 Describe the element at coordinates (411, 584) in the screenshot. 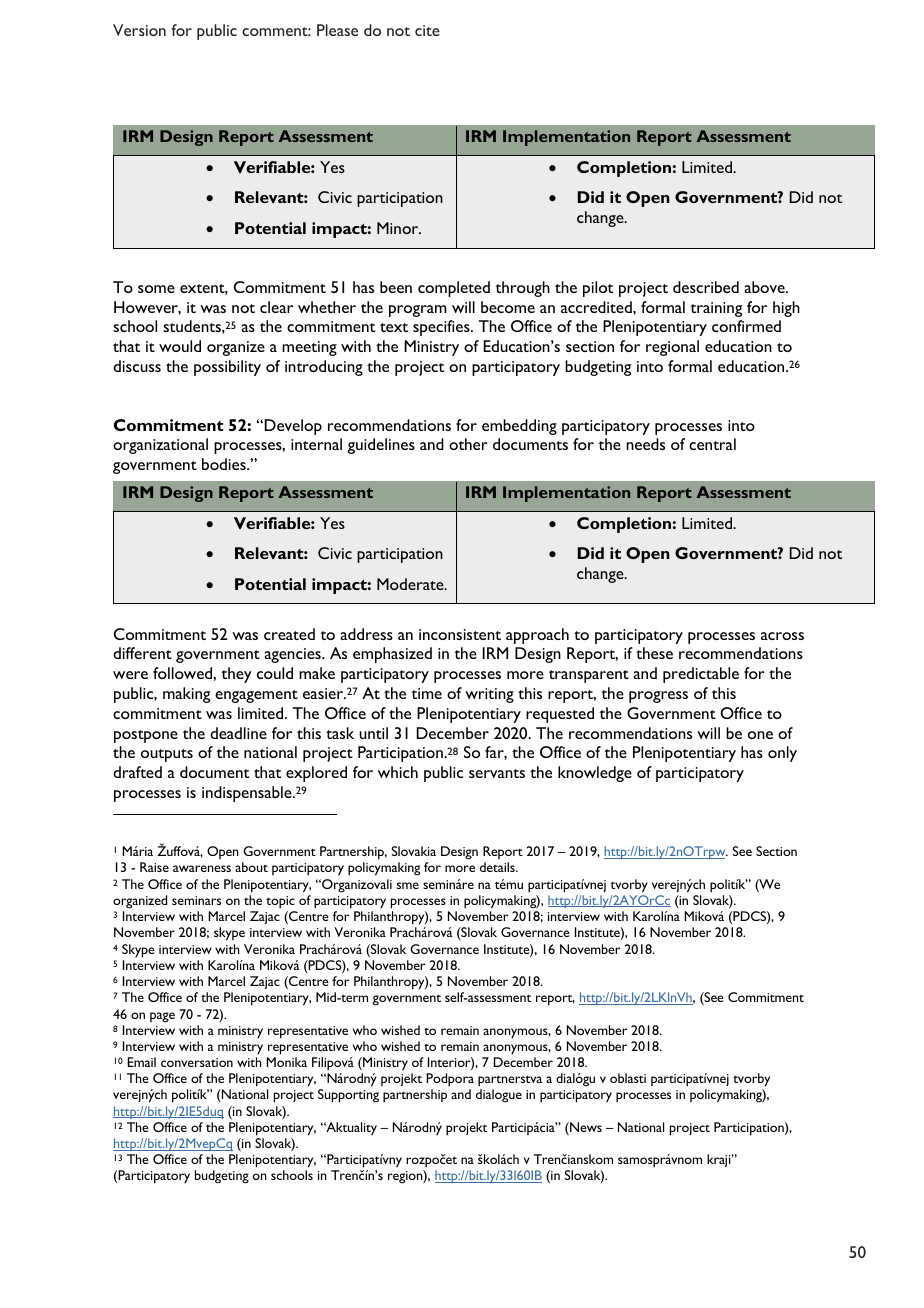

I see `Moderate` at that location.
